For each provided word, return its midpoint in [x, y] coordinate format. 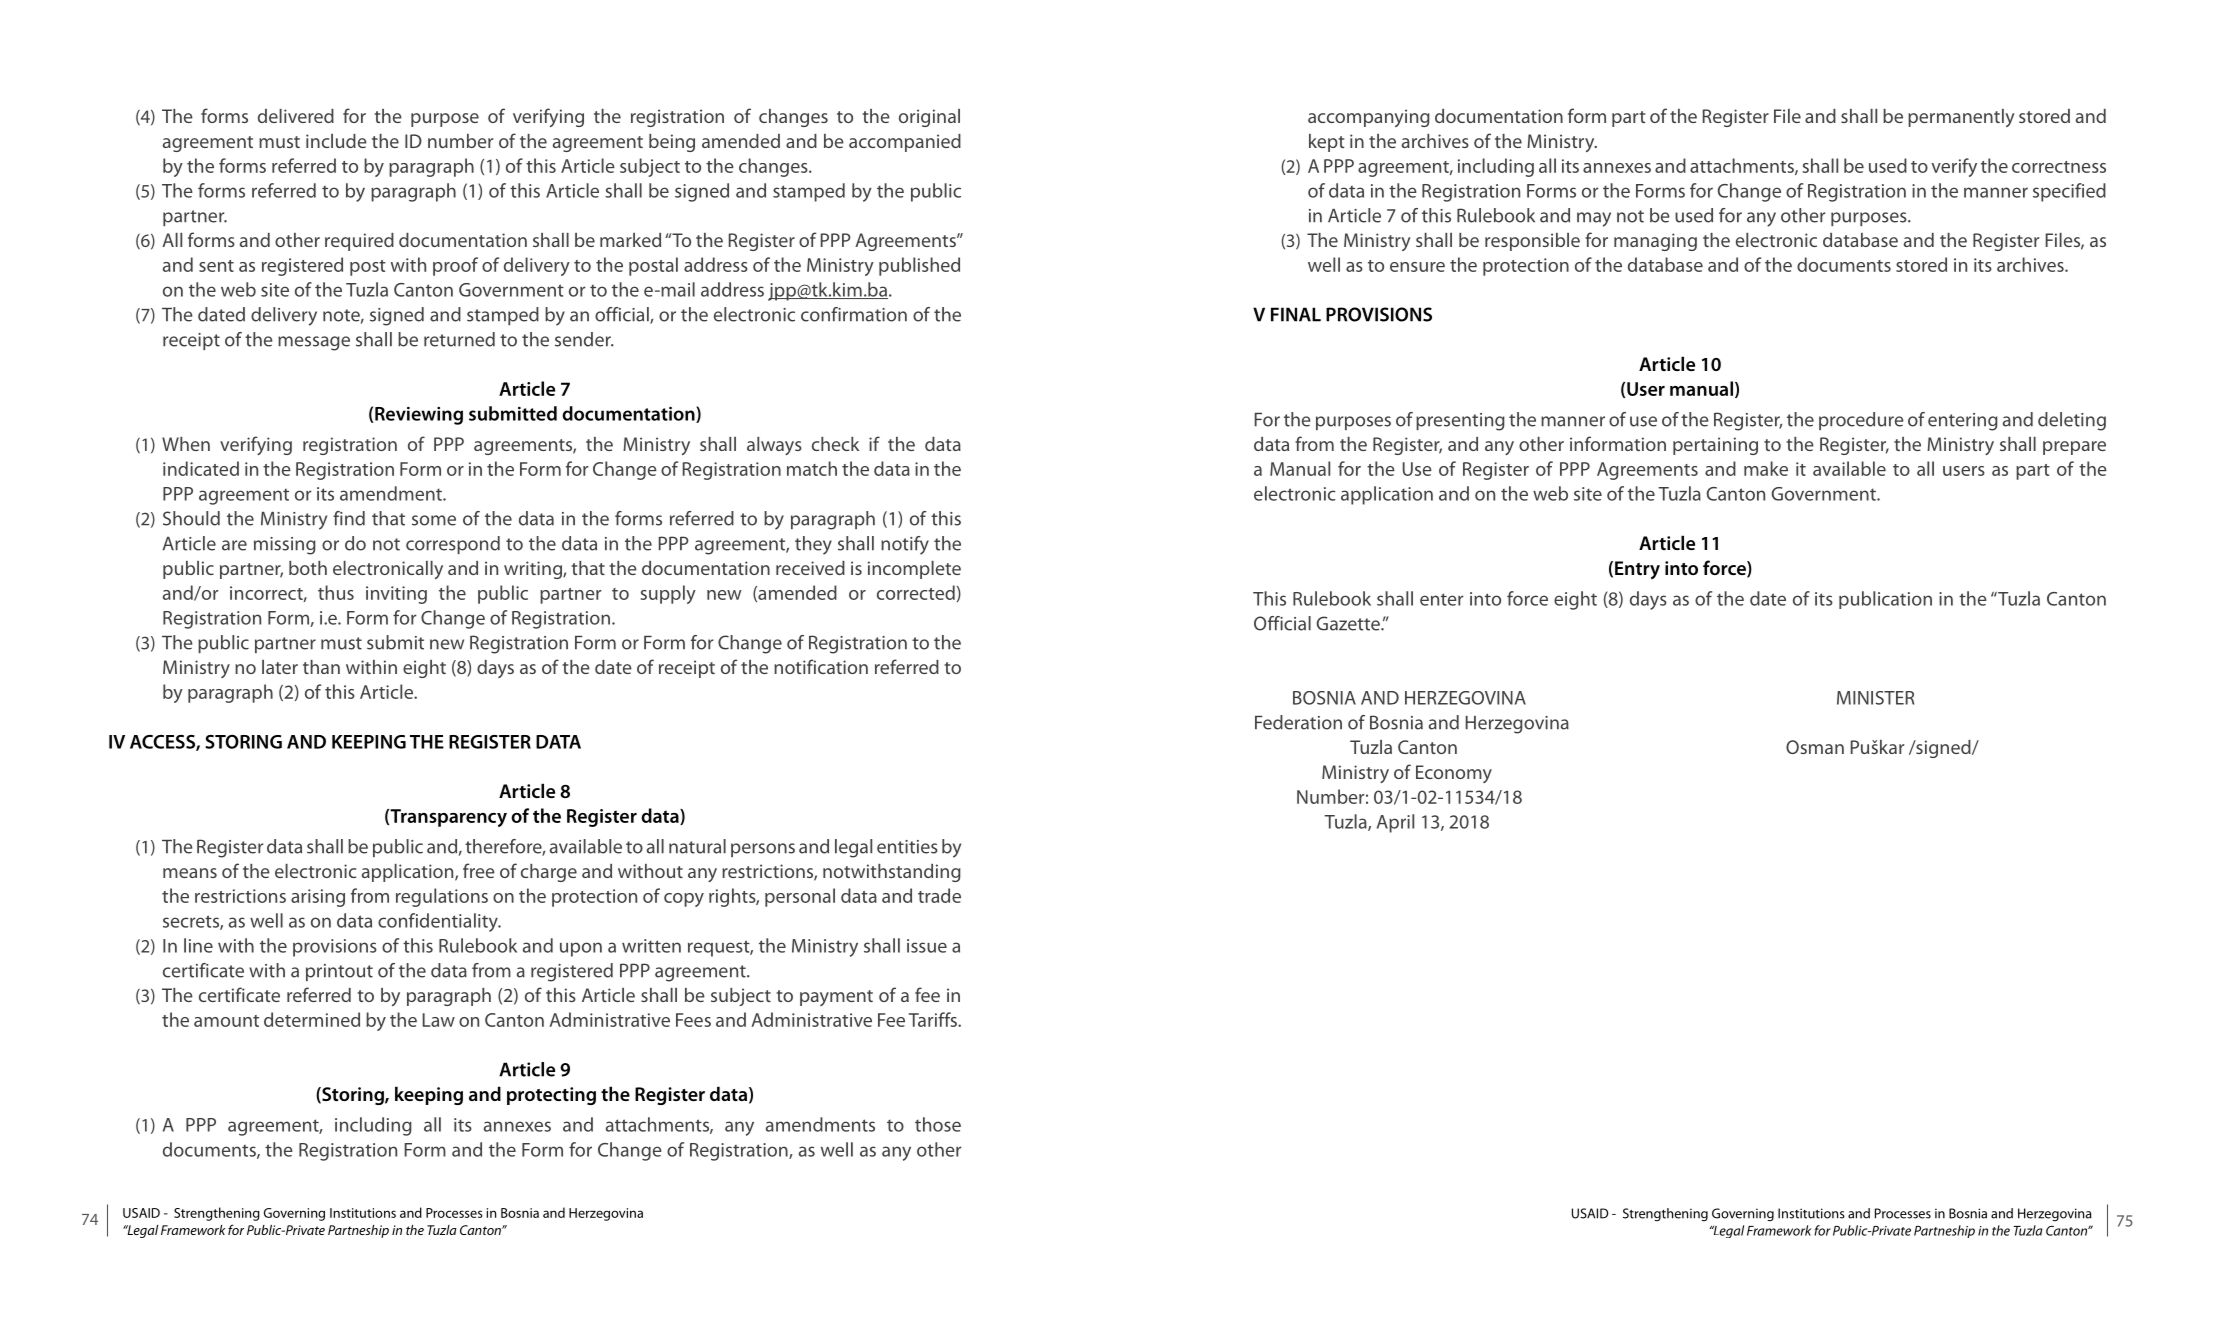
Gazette [1349, 623]
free [479, 870]
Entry [1637, 570]
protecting [551, 1096]
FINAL [1296, 314]
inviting [396, 595]
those [938, 1124]
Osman [1815, 747]
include [336, 141]
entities [907, 847]
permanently [1961, 118]
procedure [1861, 421]
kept [1326, 143]
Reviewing [418, 415]
